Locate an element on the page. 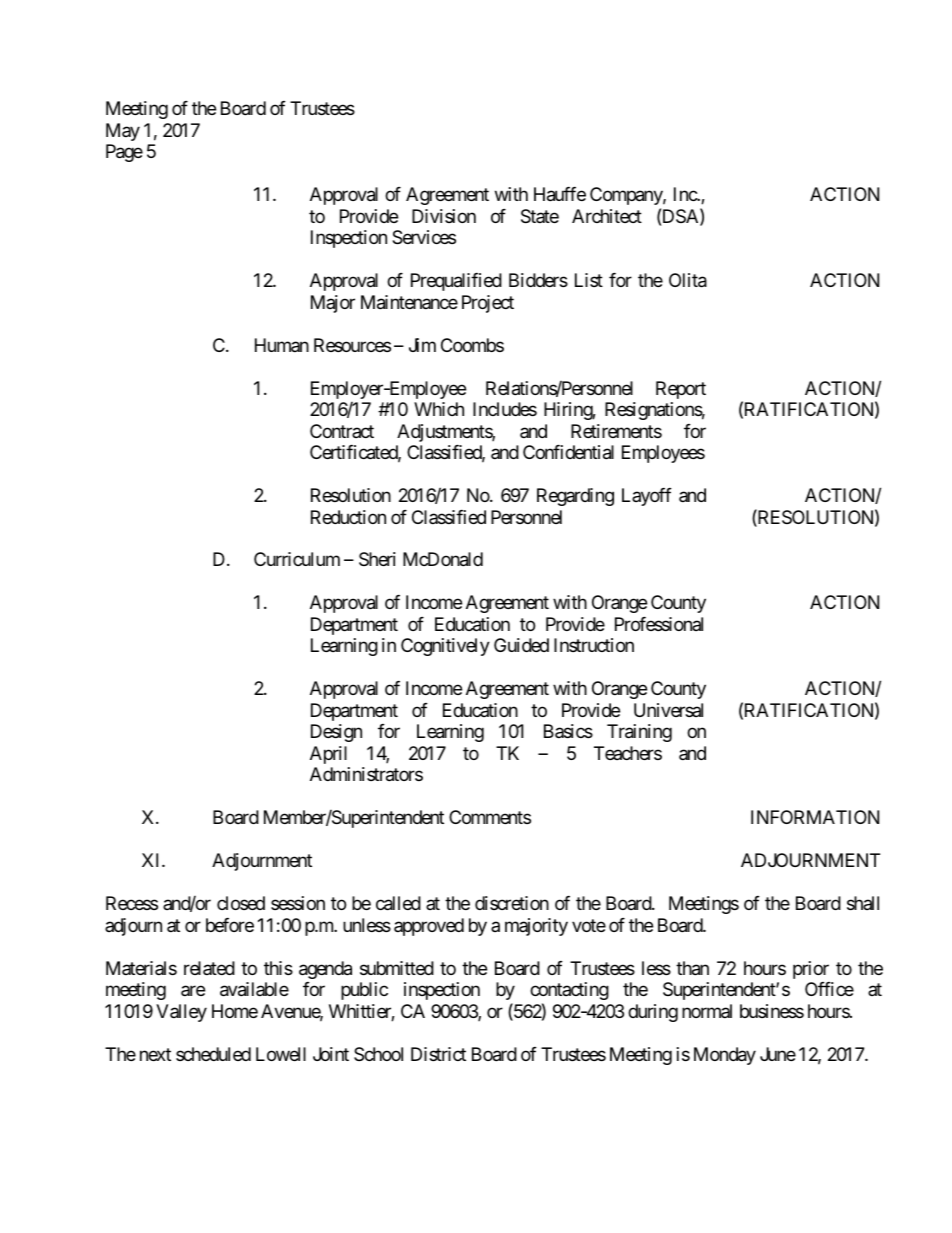 The width and height of the document is (952, 1233). April is located at coordinates (328, 755).
